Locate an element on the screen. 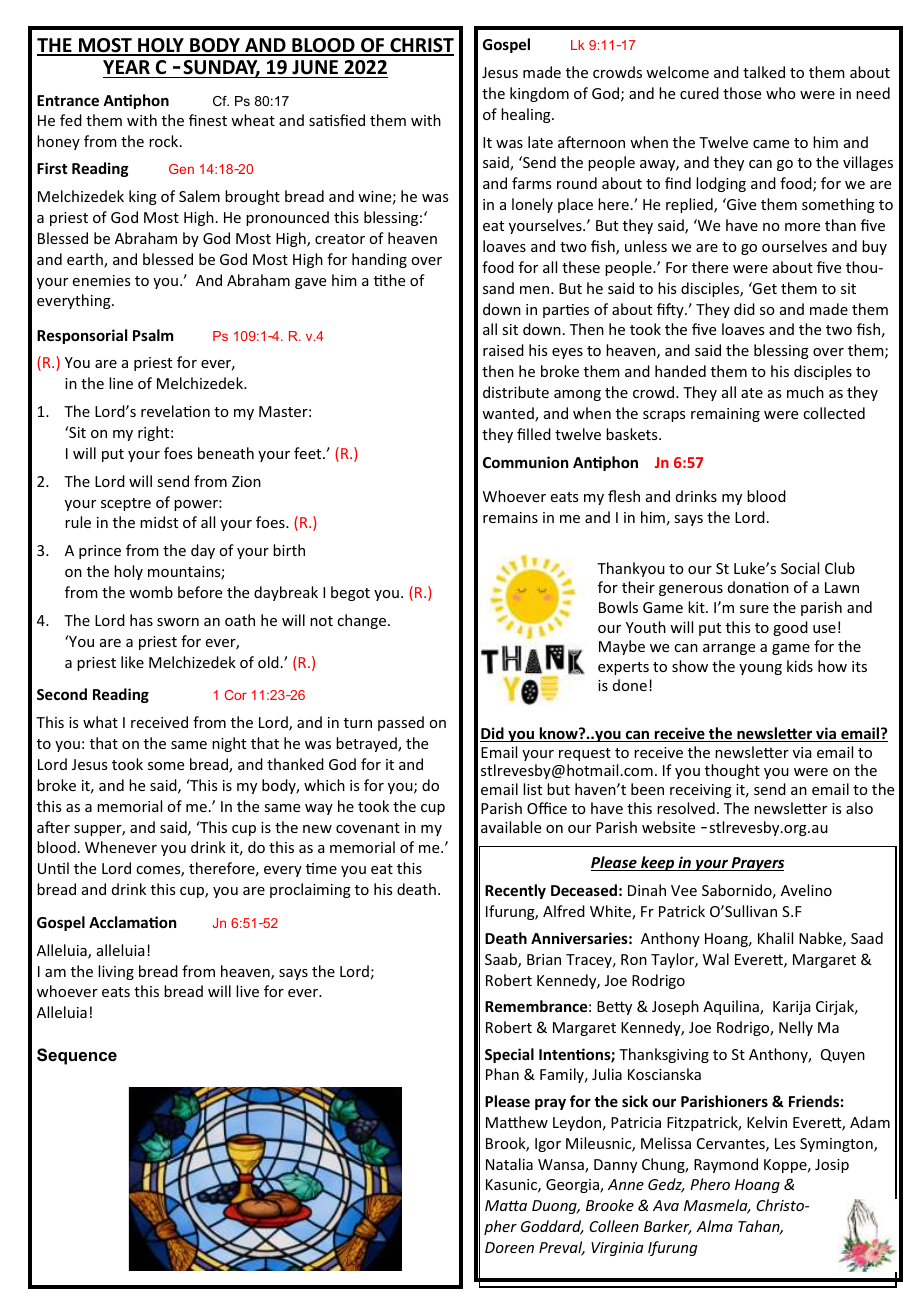 This screenshot has width=924, height=1308. Acclamation is located at coordinates (132, 922).
